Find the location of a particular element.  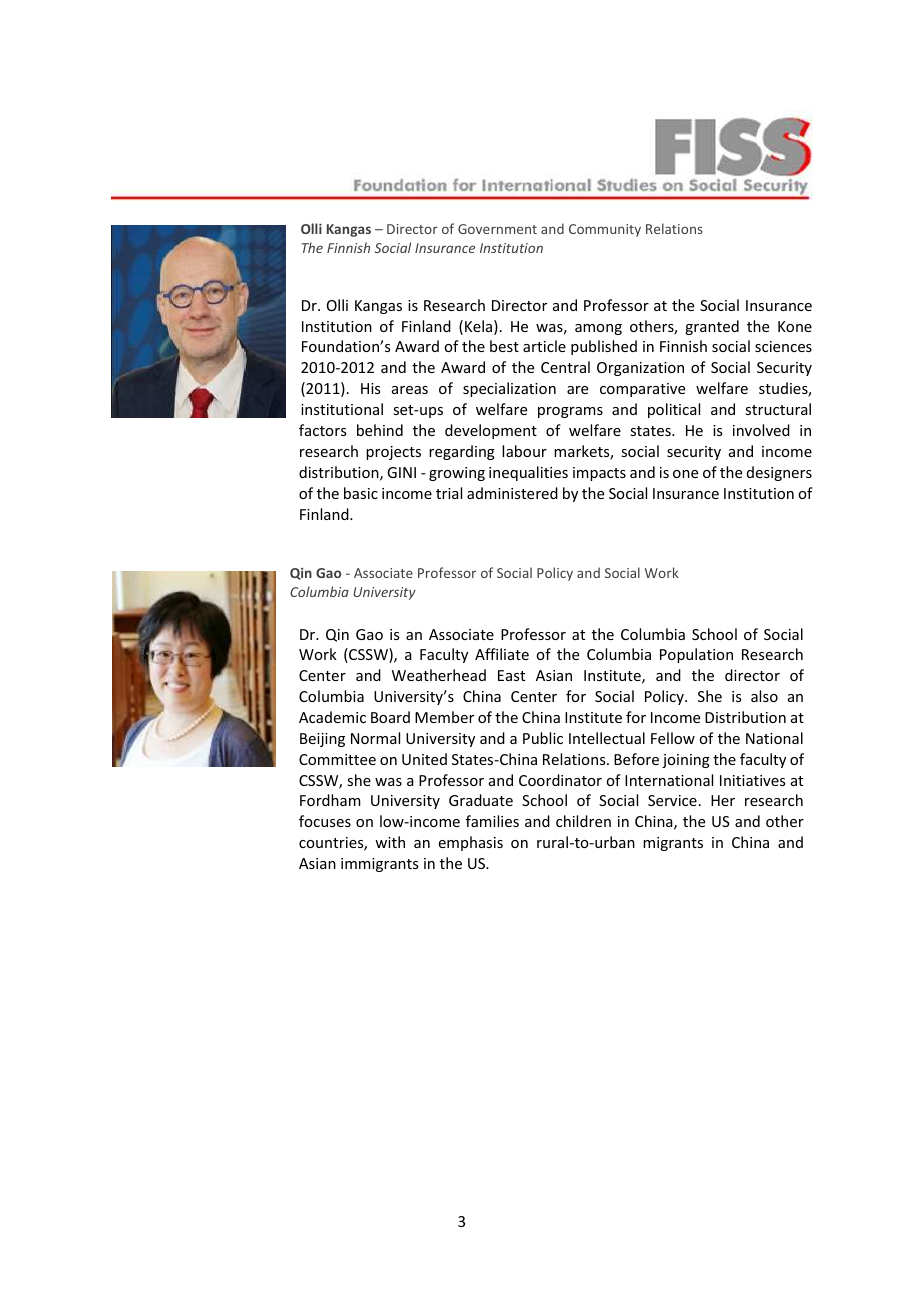

Community is located at coordinates (605, 230).
